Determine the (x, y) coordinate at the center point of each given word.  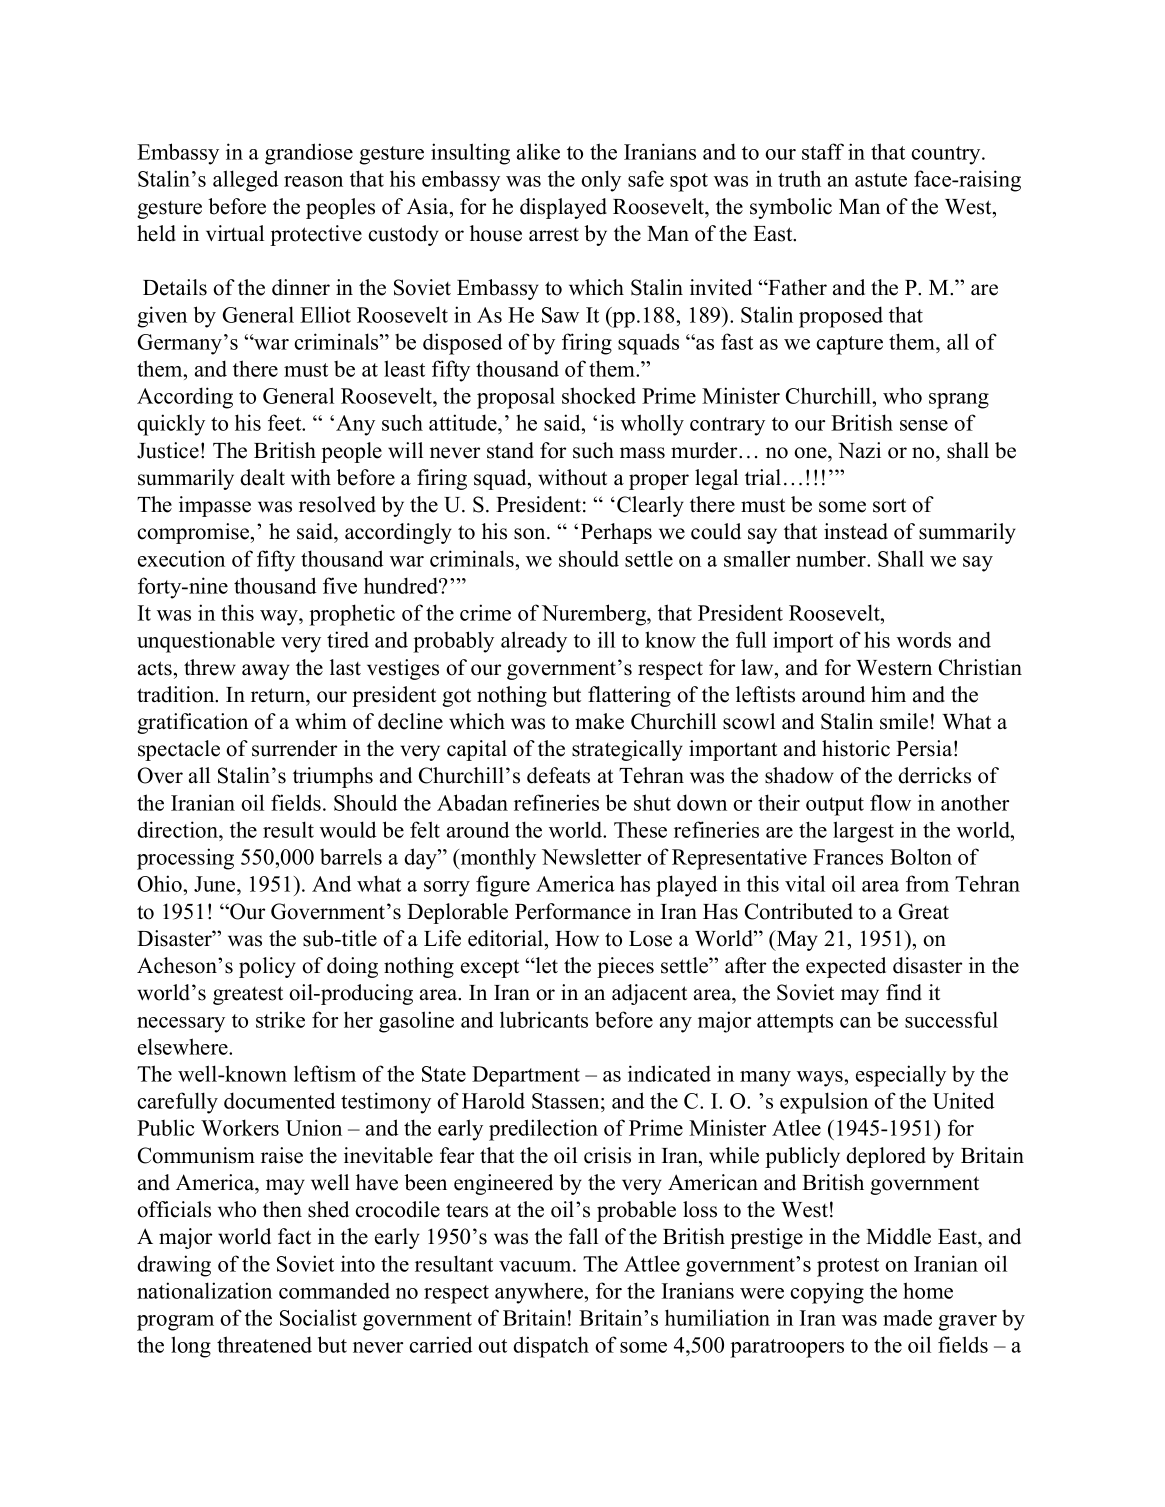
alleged (246, 181)
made (907, 1317)
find (904, 992)
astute (881, 180)
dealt (262, 477)
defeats (558, 775)
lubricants (544, 1019)
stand (510, 450)
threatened (264, 1344)
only (601, 181)
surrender (294, 748)
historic (856, 748)
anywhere (540, 1293)
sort (889, 505)
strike (280, 1019)
